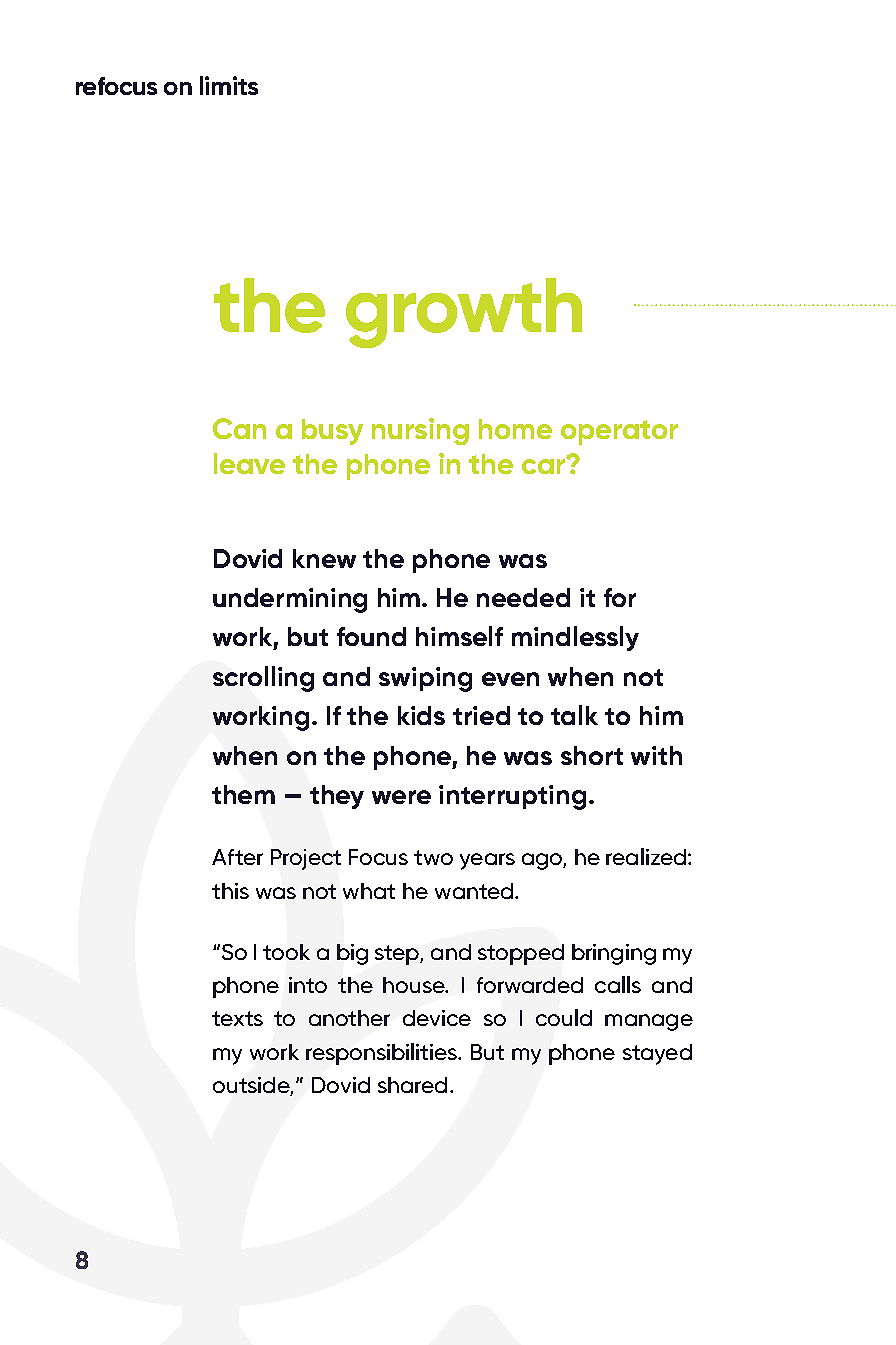 This screenshot has width=896, height=1345. What do you see at coordinates (237, 1018) in the screenshot?
I see `texts` at bounding box center [237, 1018].
